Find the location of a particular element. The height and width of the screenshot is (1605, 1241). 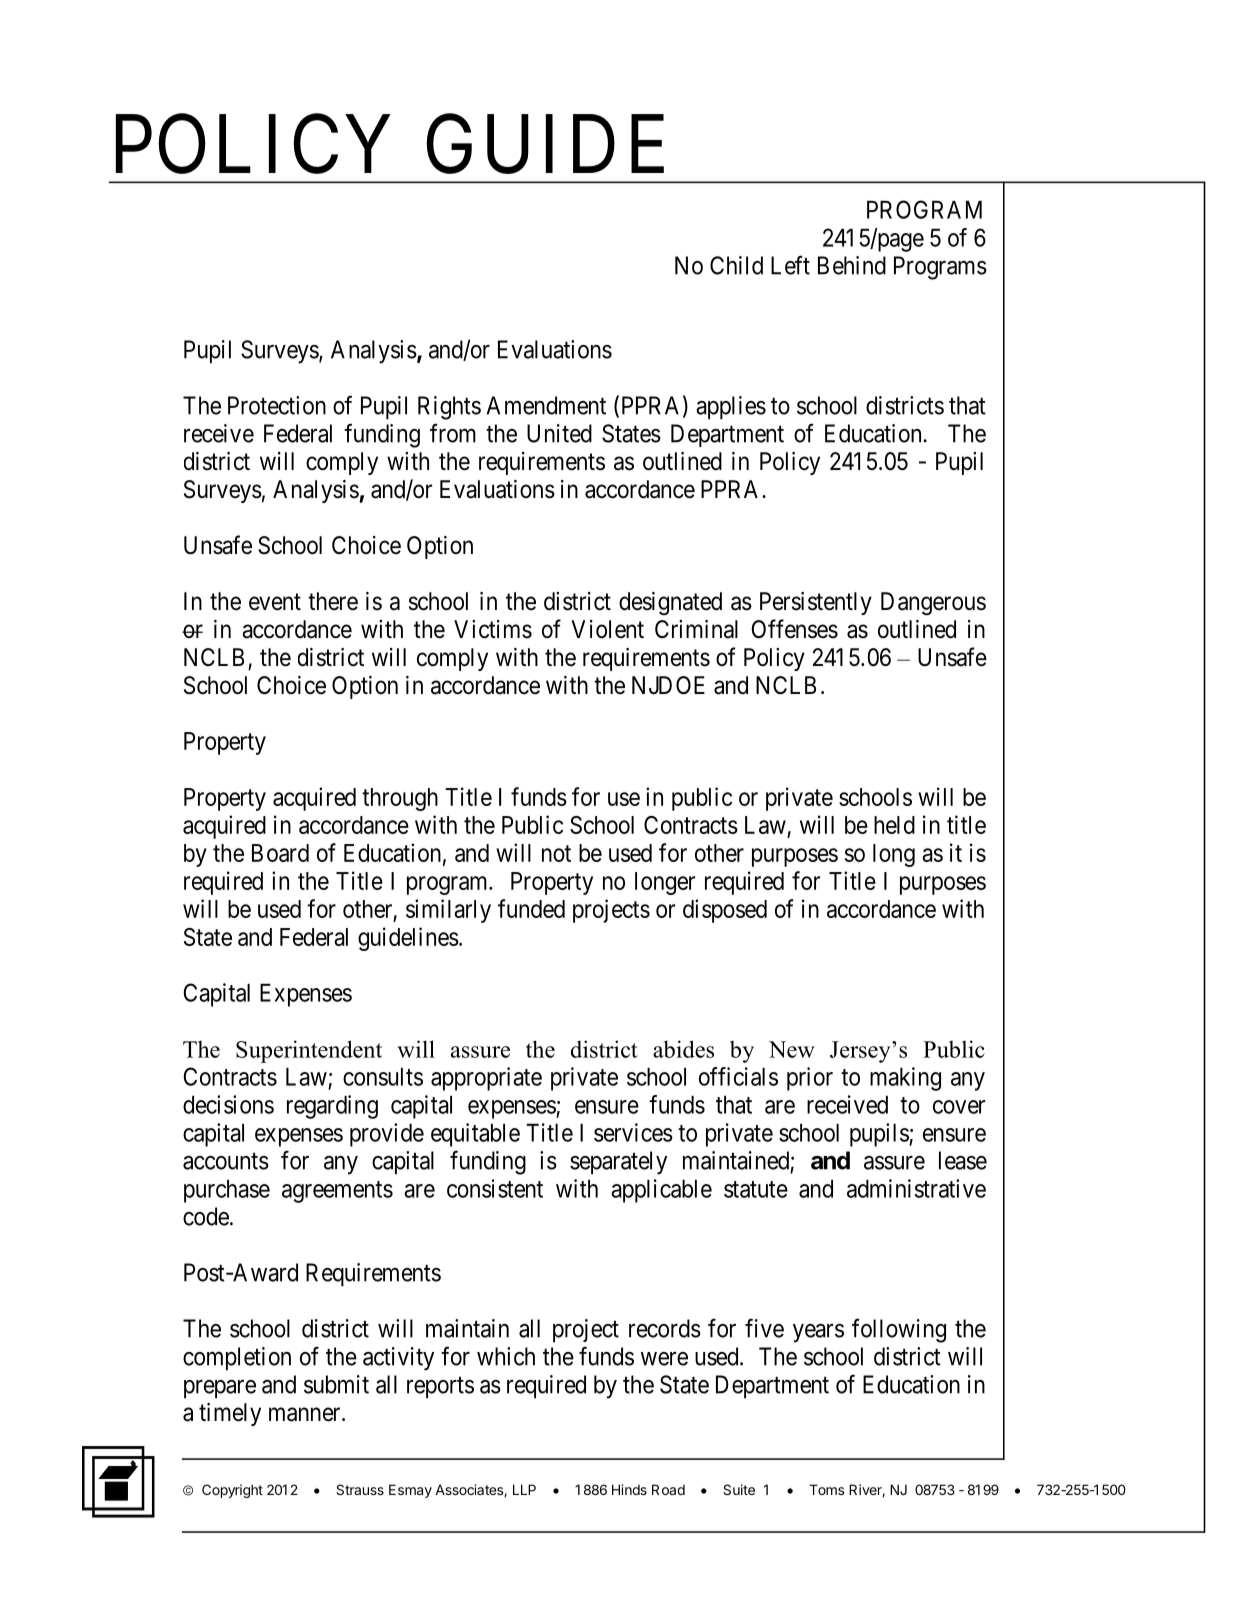

not is located at coordinates (556, 853).
